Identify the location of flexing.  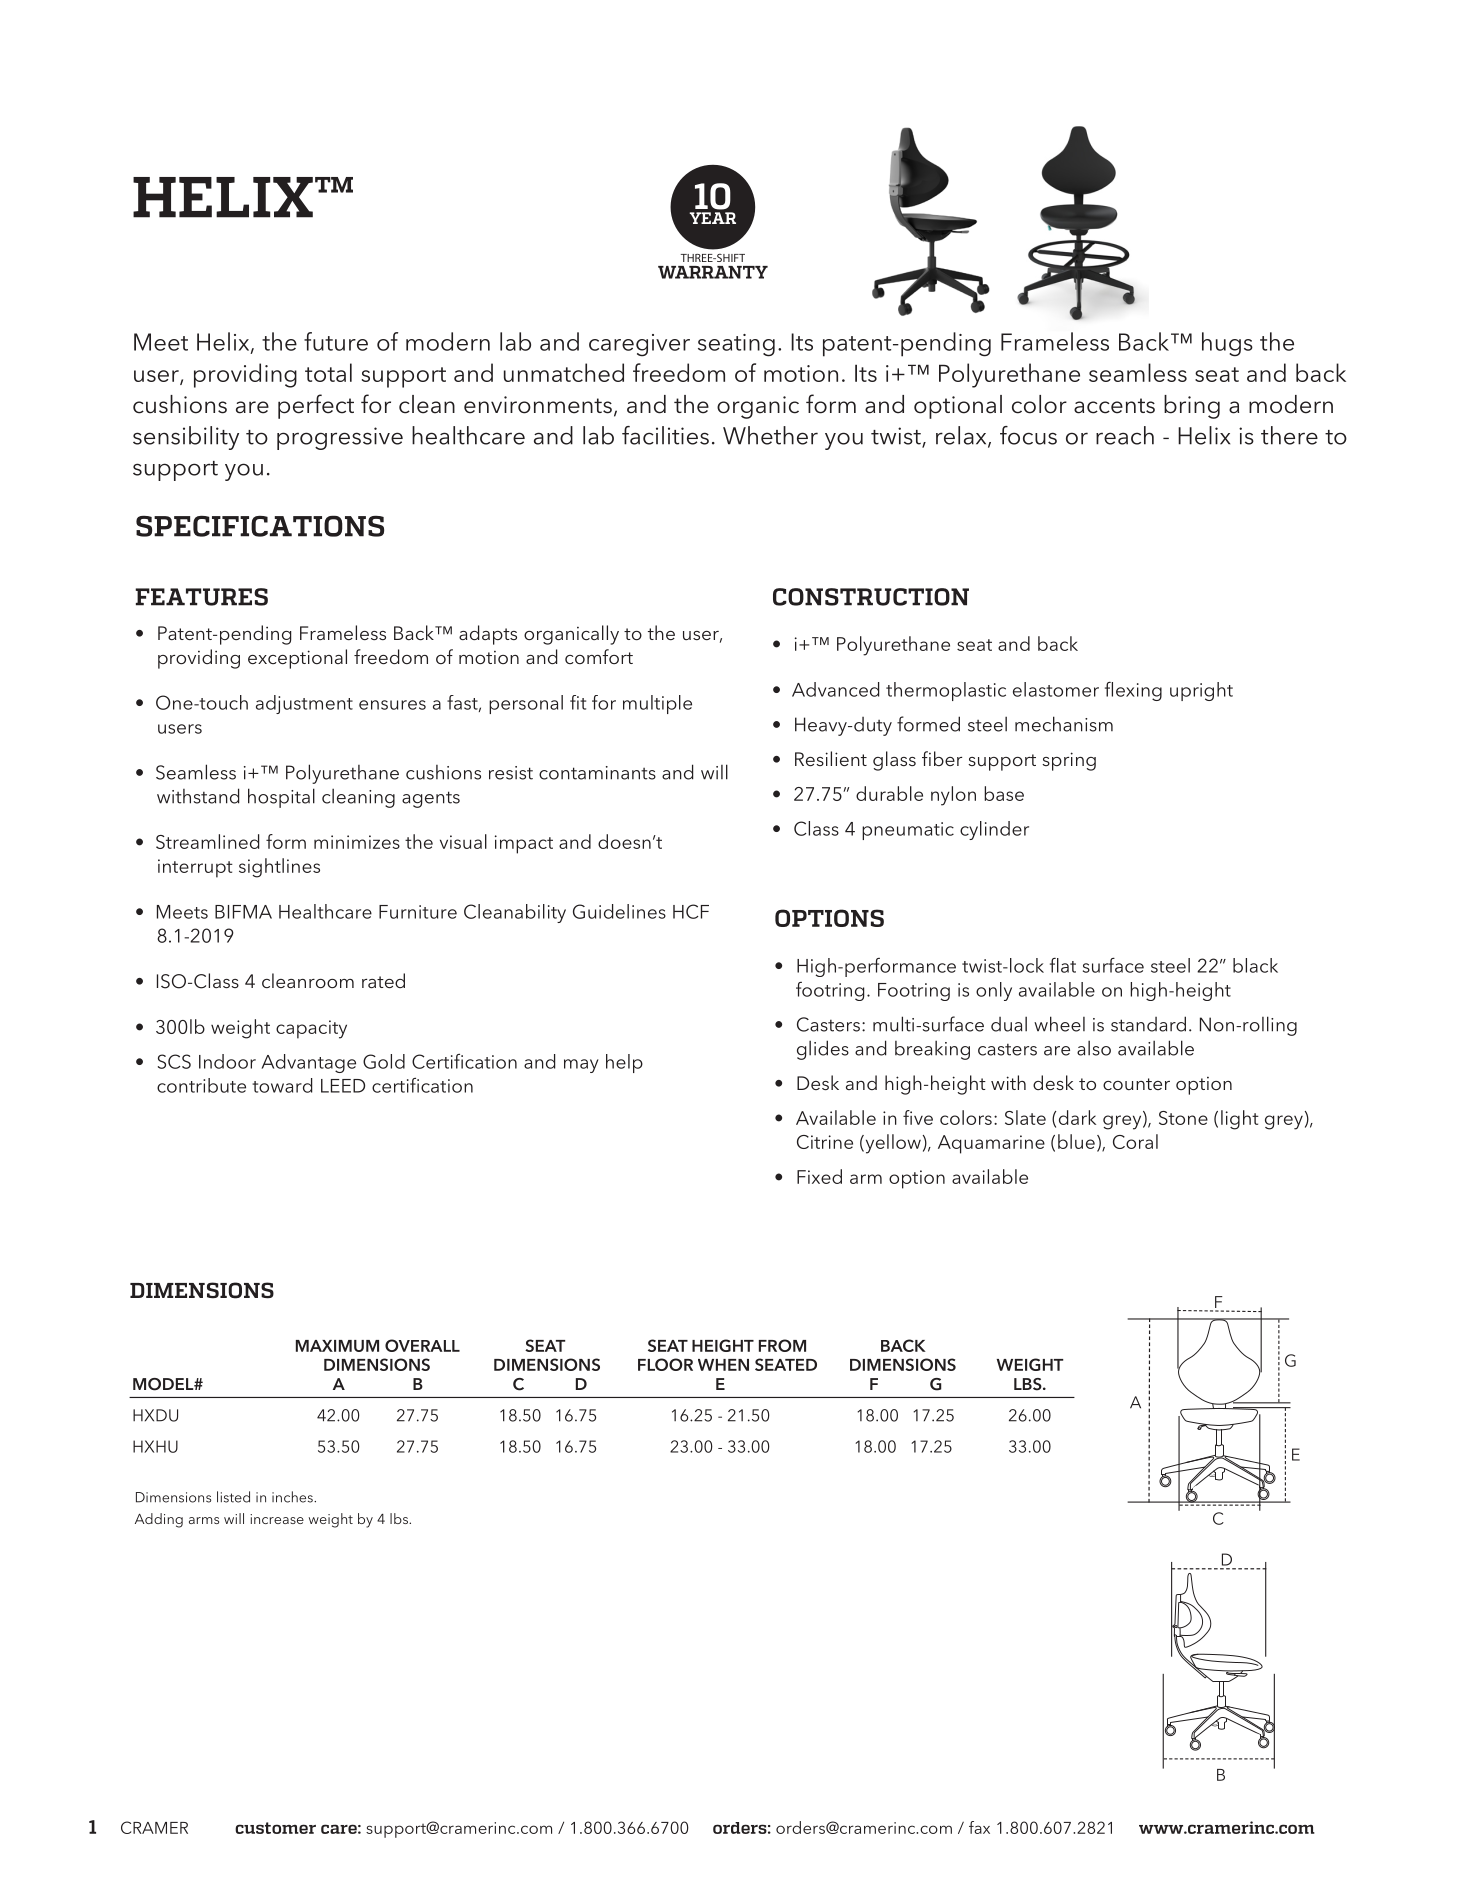
(1133, 691).
